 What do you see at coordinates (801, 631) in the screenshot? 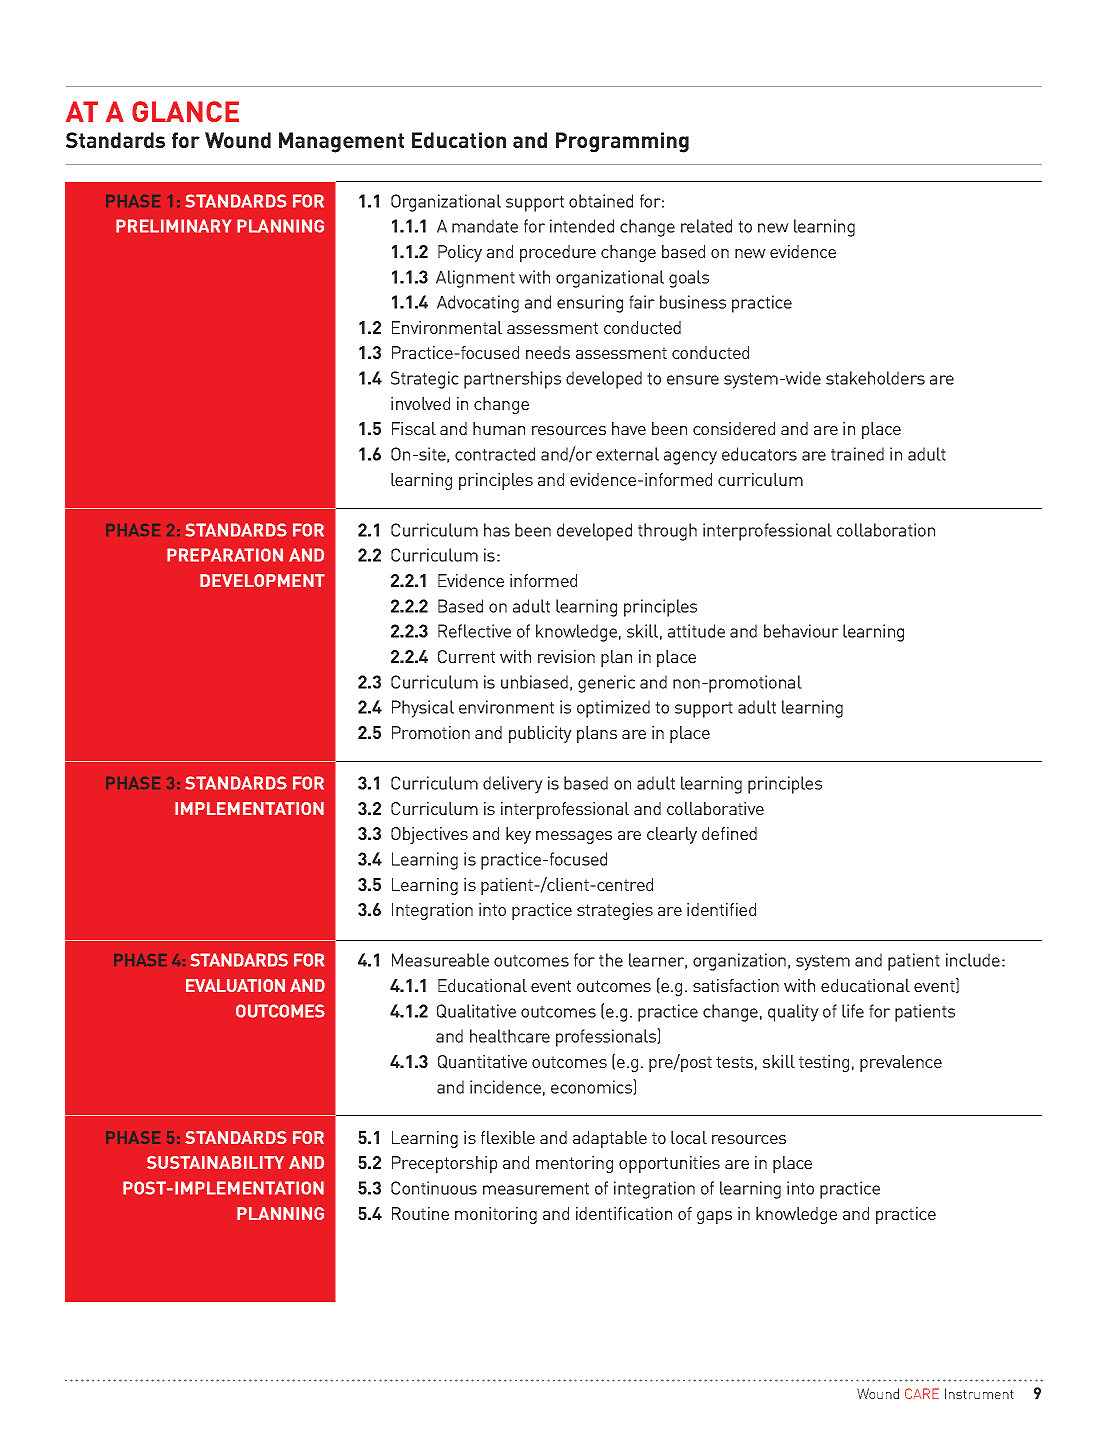
I see `behaviour` at bounding box center [801, 631].
